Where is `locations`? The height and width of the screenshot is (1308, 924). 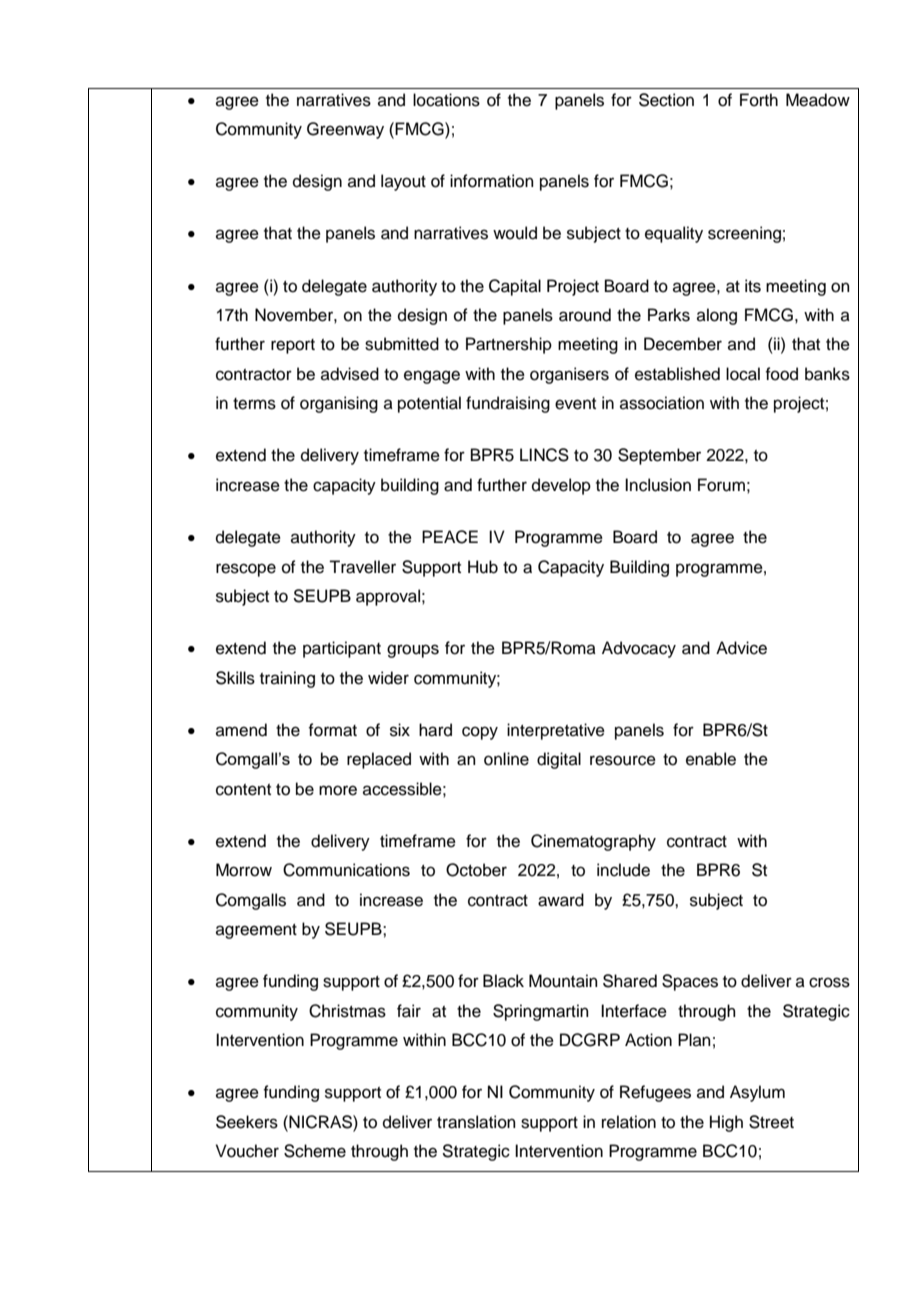 locations is located at coordinates (446, 100).
